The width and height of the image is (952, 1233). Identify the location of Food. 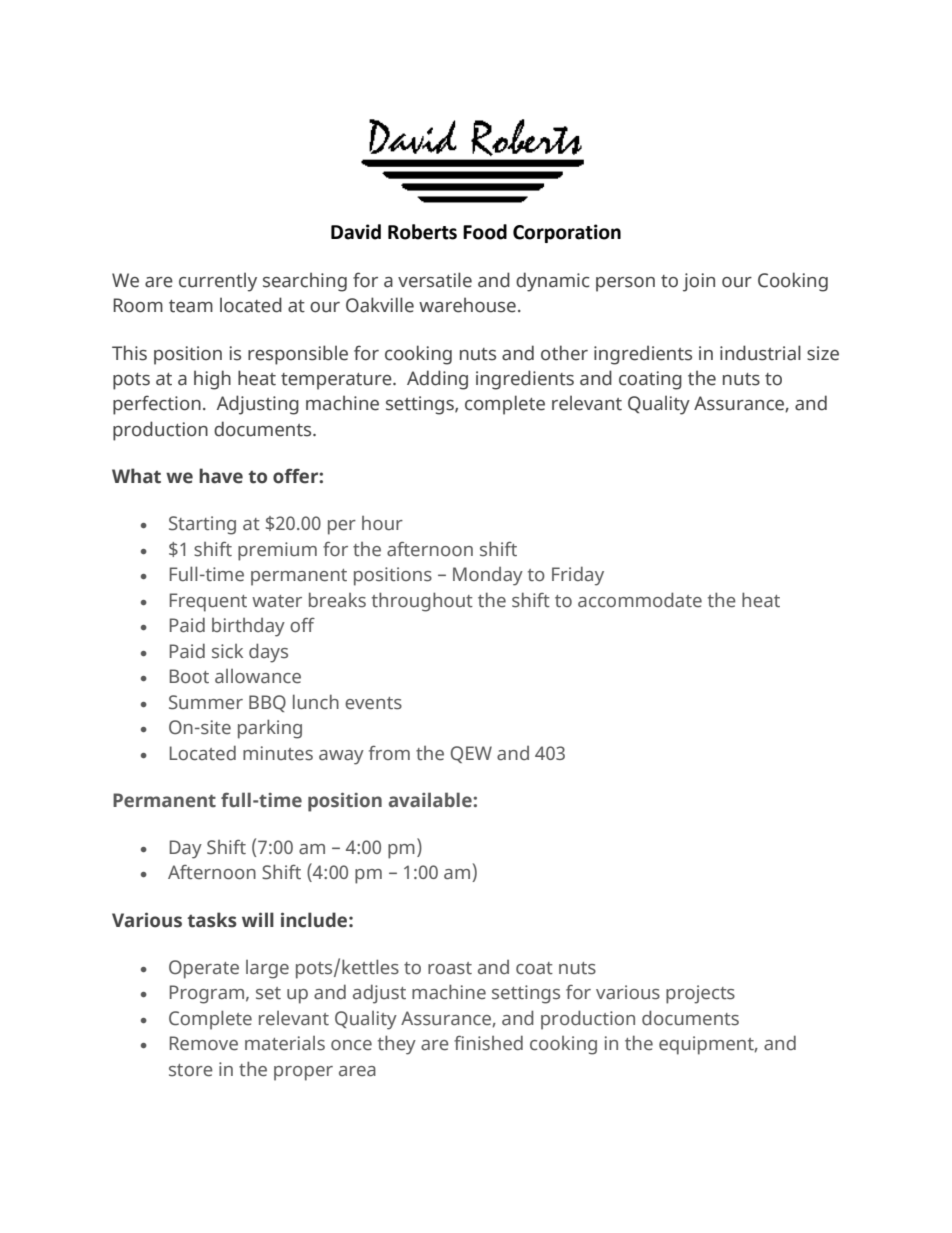
(485, 232).
